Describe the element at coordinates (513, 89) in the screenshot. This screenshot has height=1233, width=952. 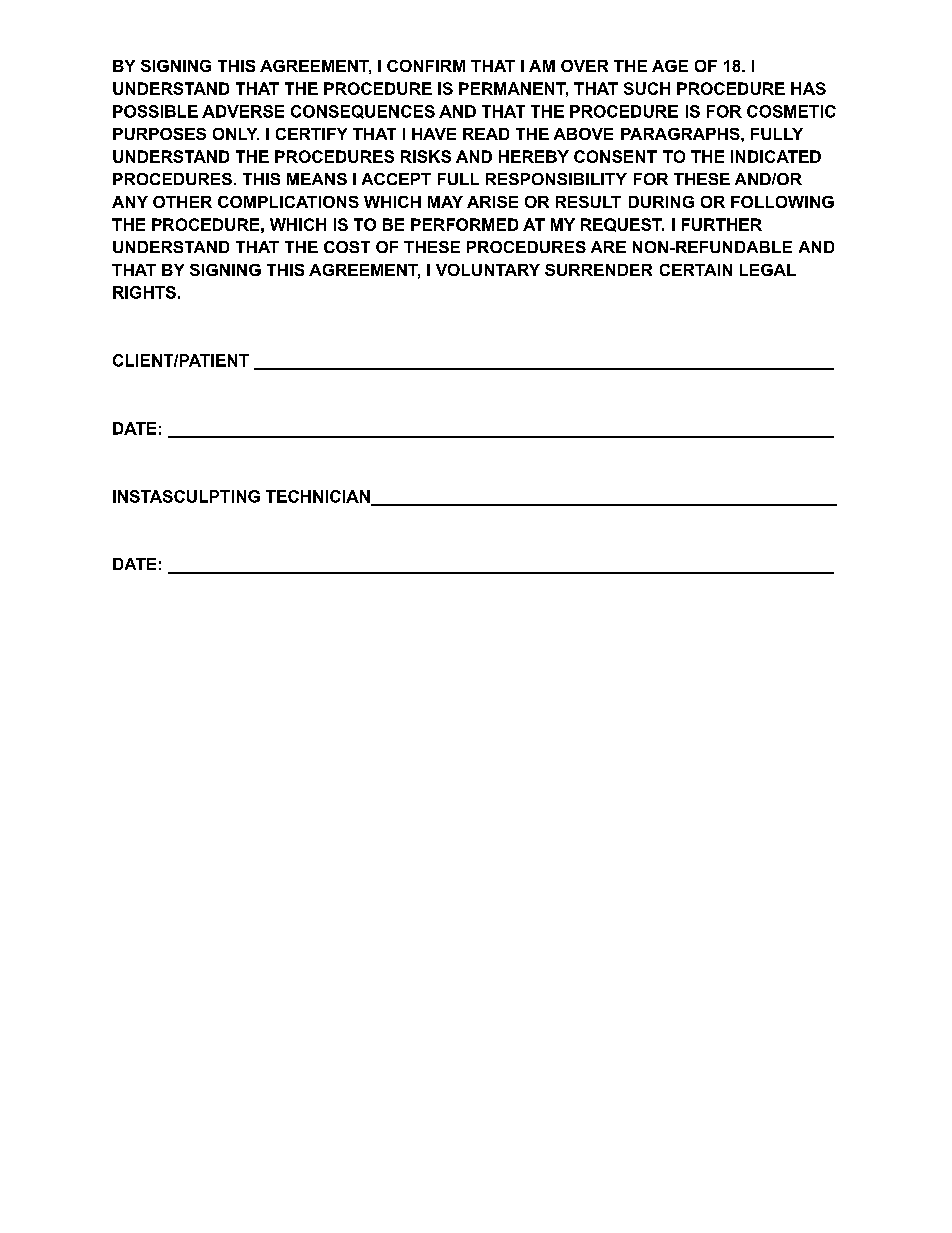
I see `PERMANENT` at that location.
